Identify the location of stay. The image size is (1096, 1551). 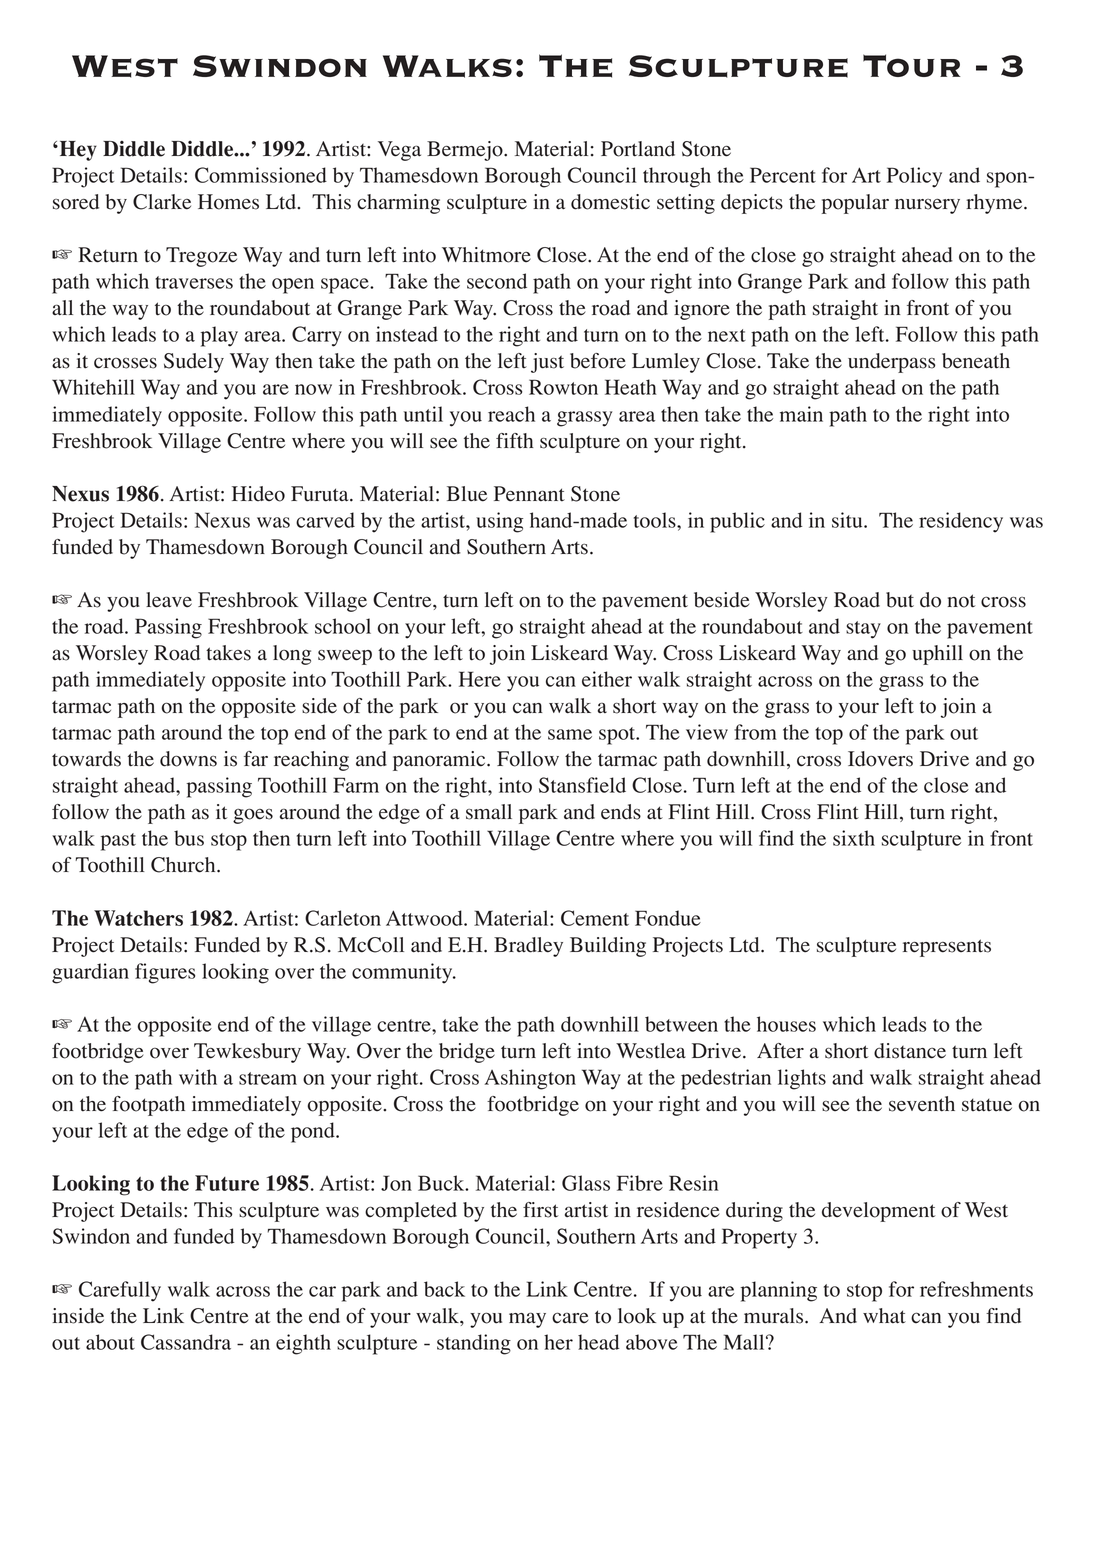
(863, 630).
